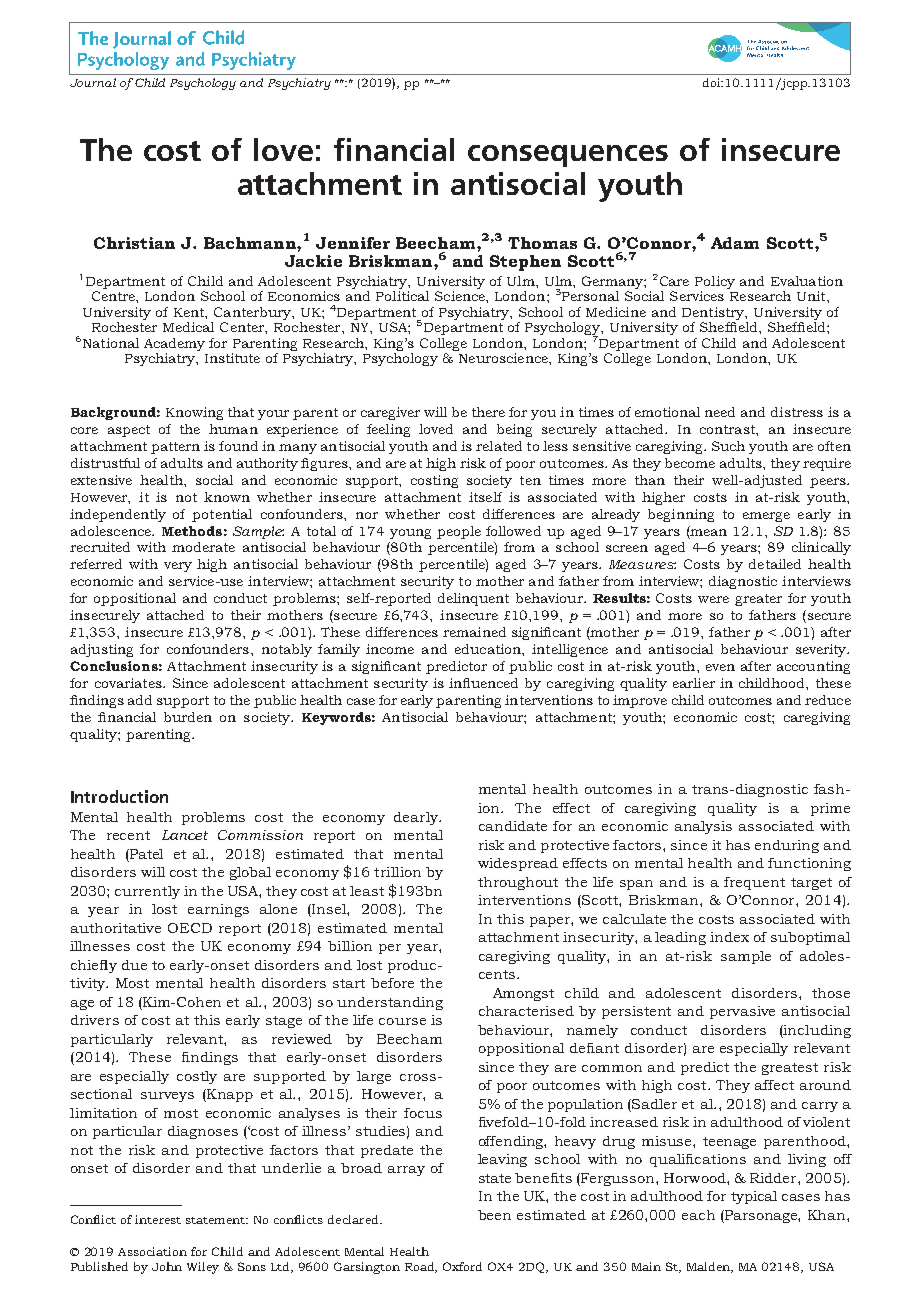 This screenshot has width=921, height=1316. I want to click on emerge, so click(766, 517).
